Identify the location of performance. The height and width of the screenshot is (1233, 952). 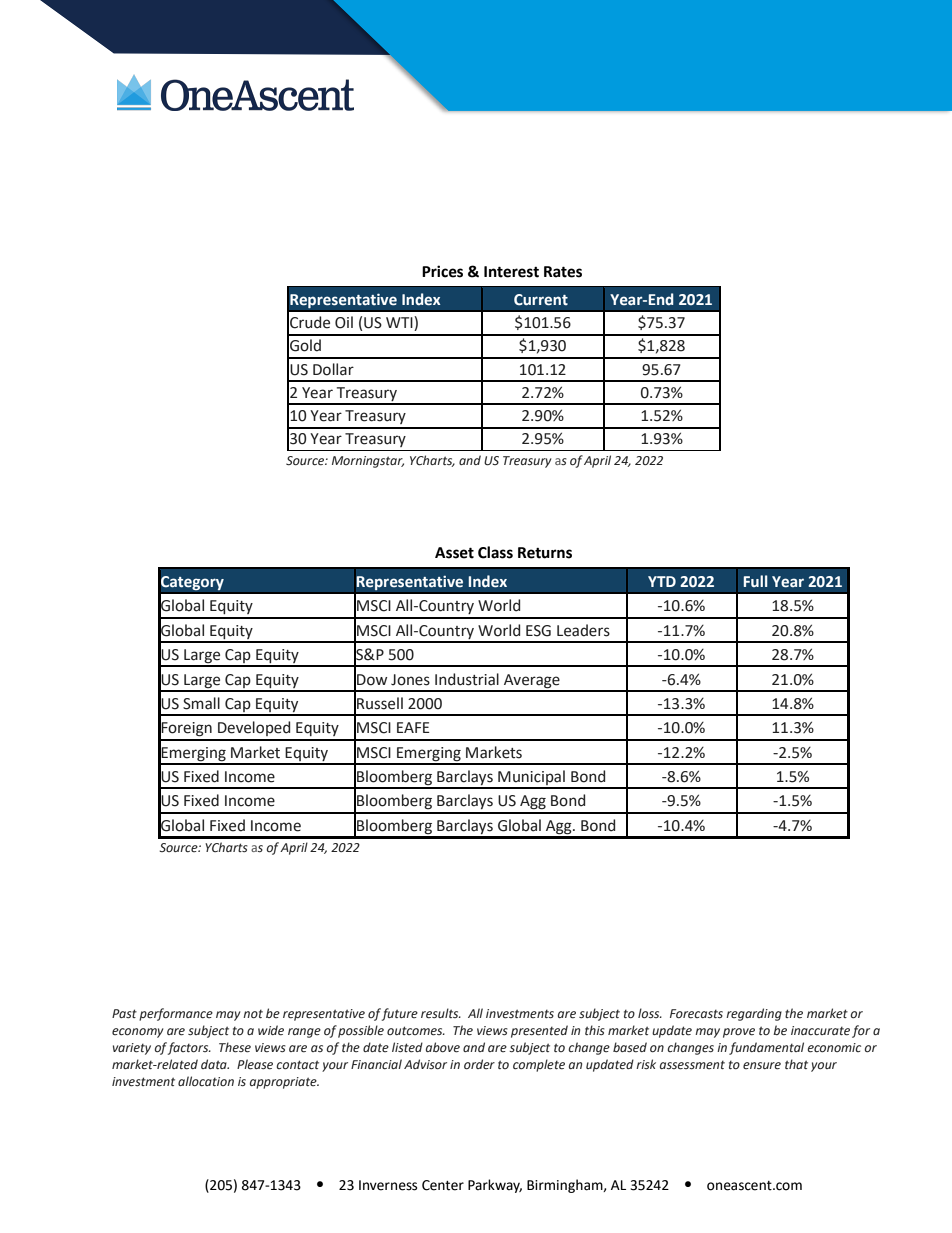
(176, 1014).
